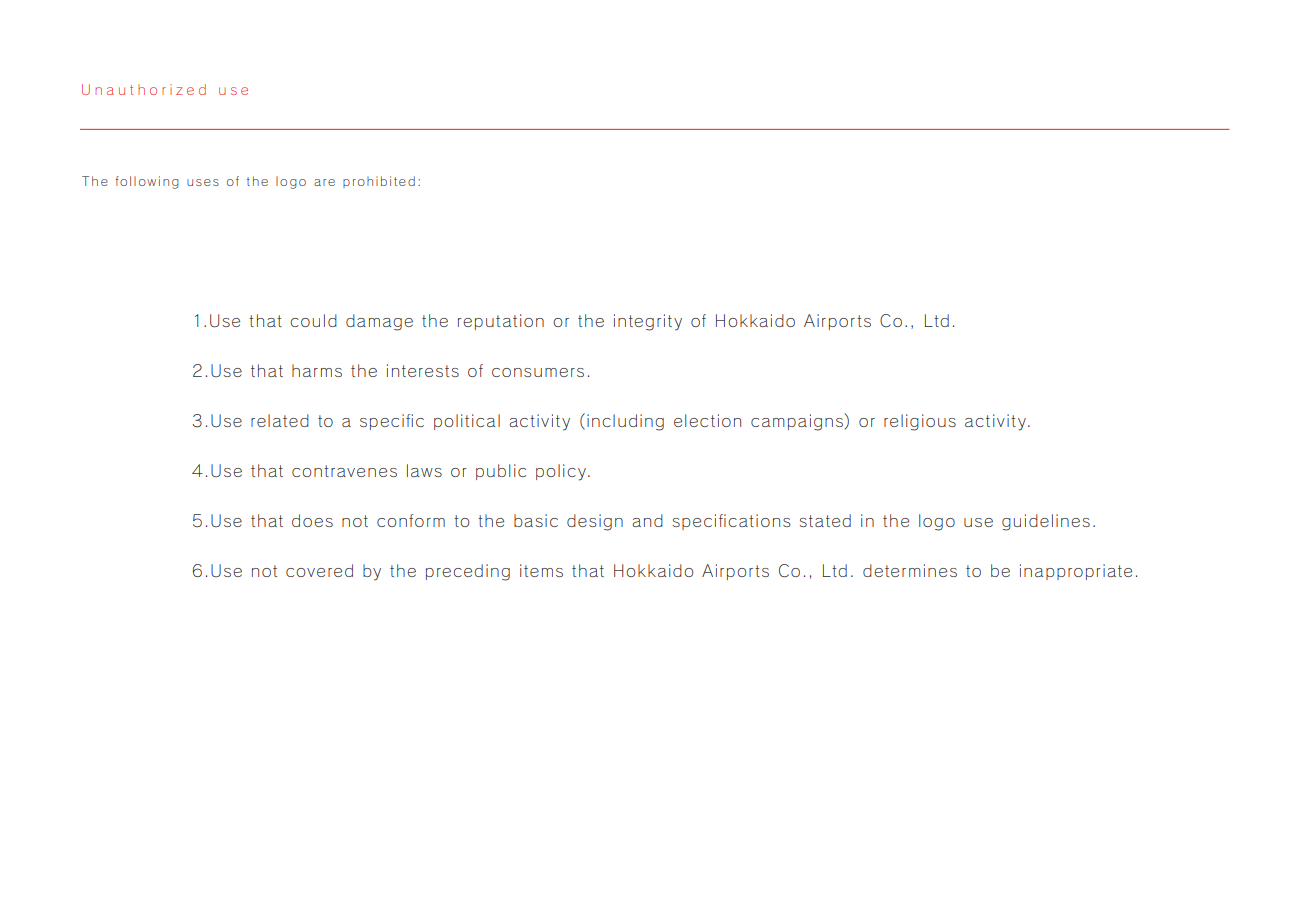  I want to click on related, so click(280, 420).
